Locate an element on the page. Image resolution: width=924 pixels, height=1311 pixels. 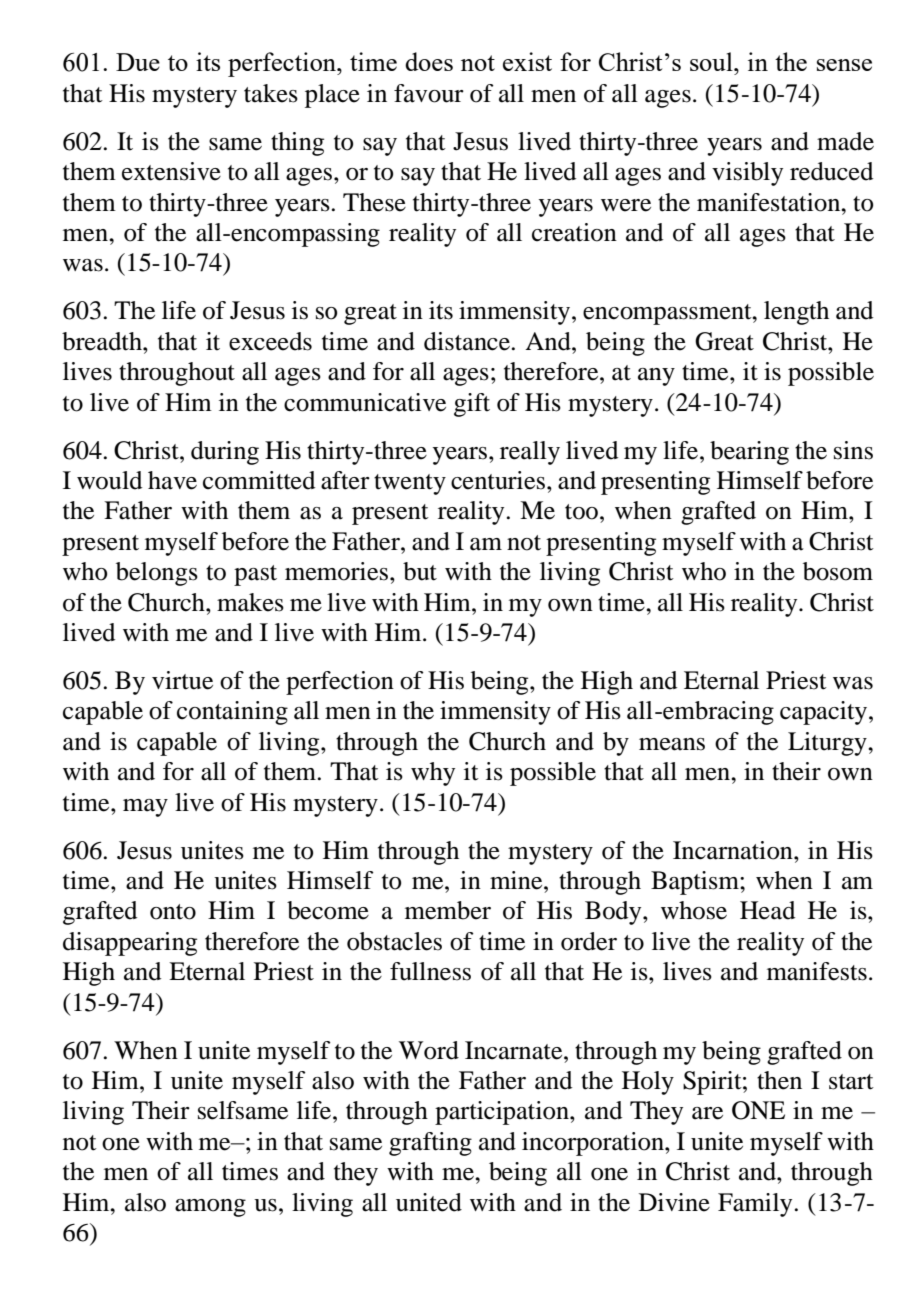
bosom is located at coordinates (838, 571).
